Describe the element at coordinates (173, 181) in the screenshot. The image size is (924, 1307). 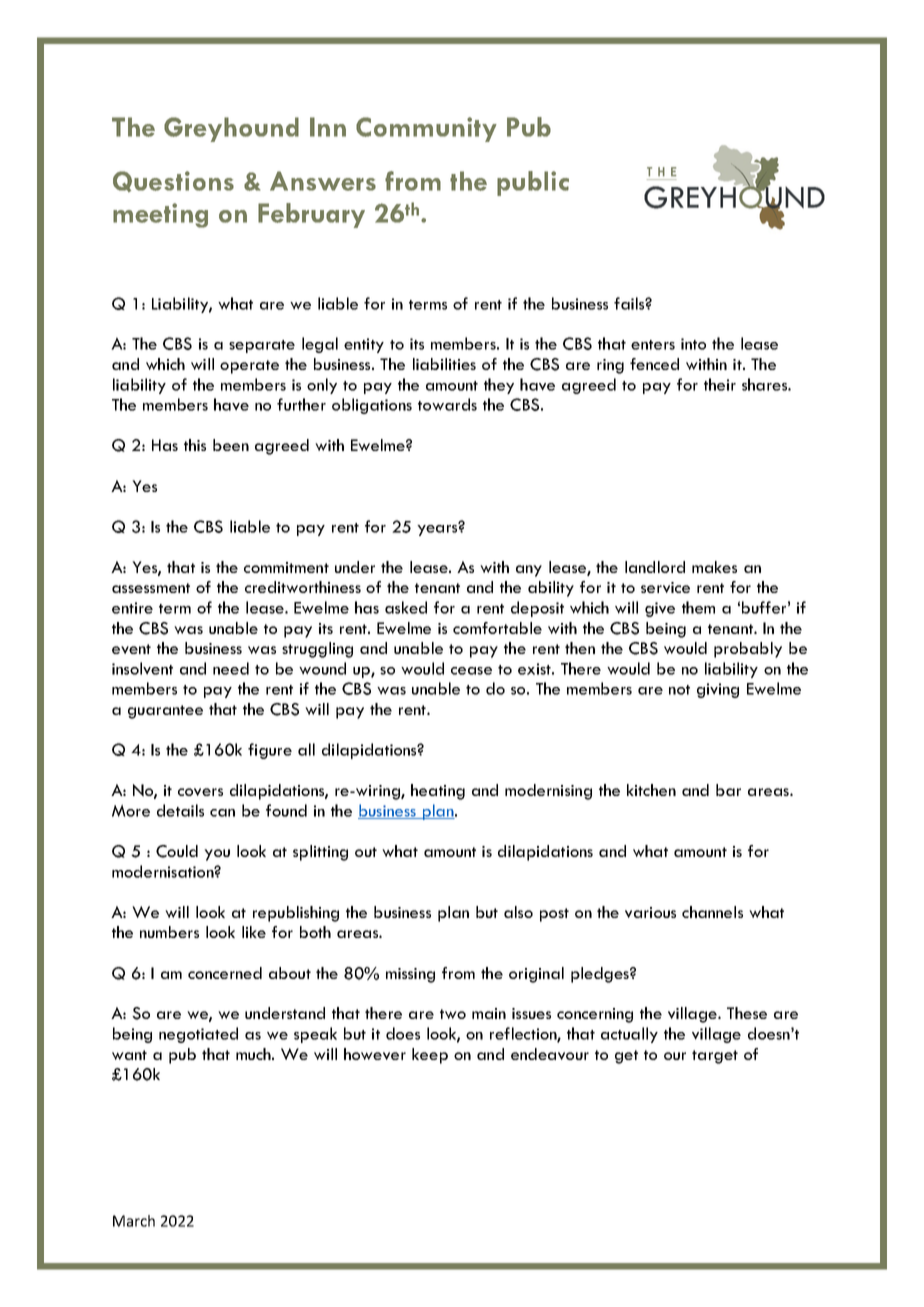
I see `Questions` at that location.
